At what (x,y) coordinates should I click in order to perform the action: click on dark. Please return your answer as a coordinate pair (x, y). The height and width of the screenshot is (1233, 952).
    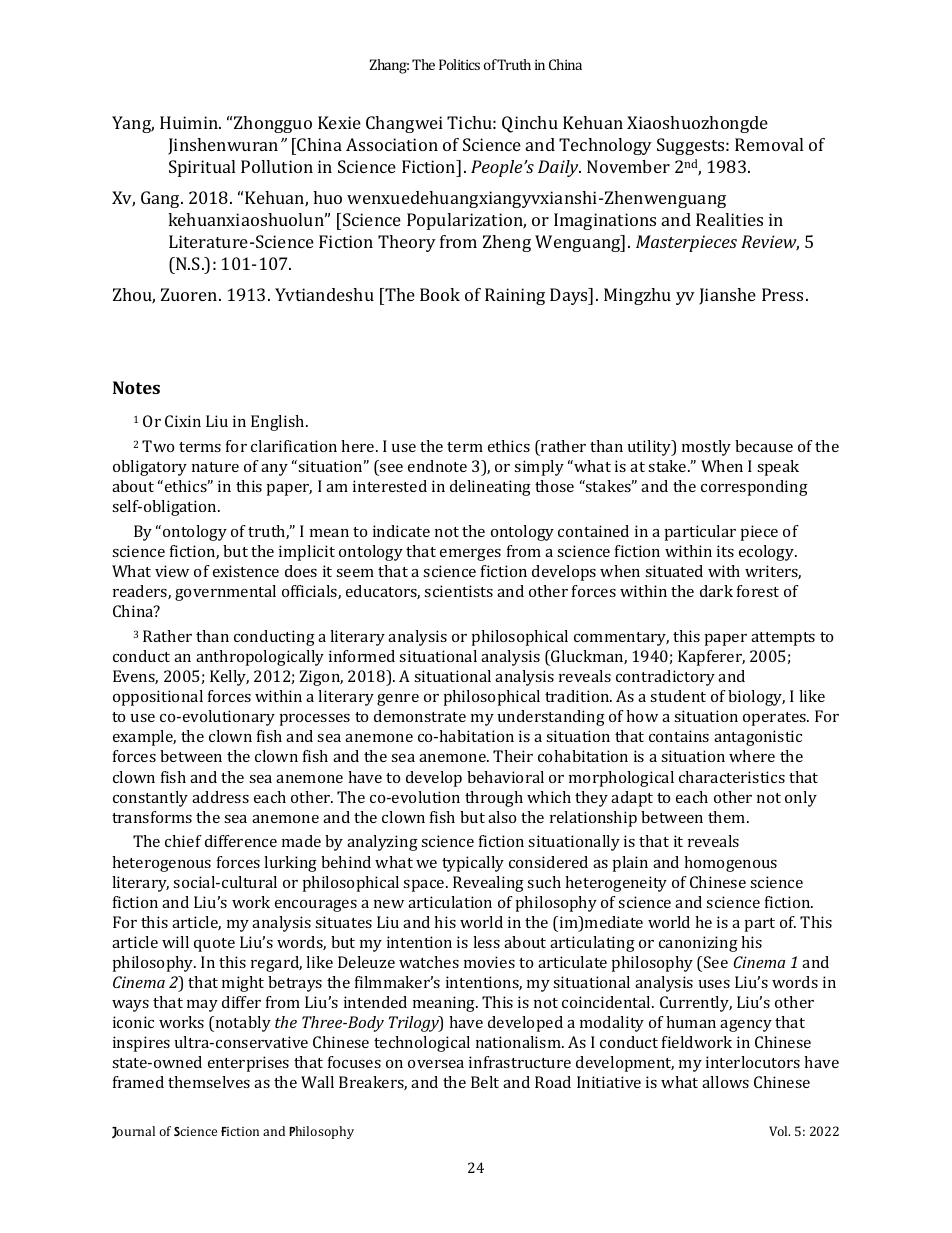
    Looking at the image, I should click on (716, 591).
